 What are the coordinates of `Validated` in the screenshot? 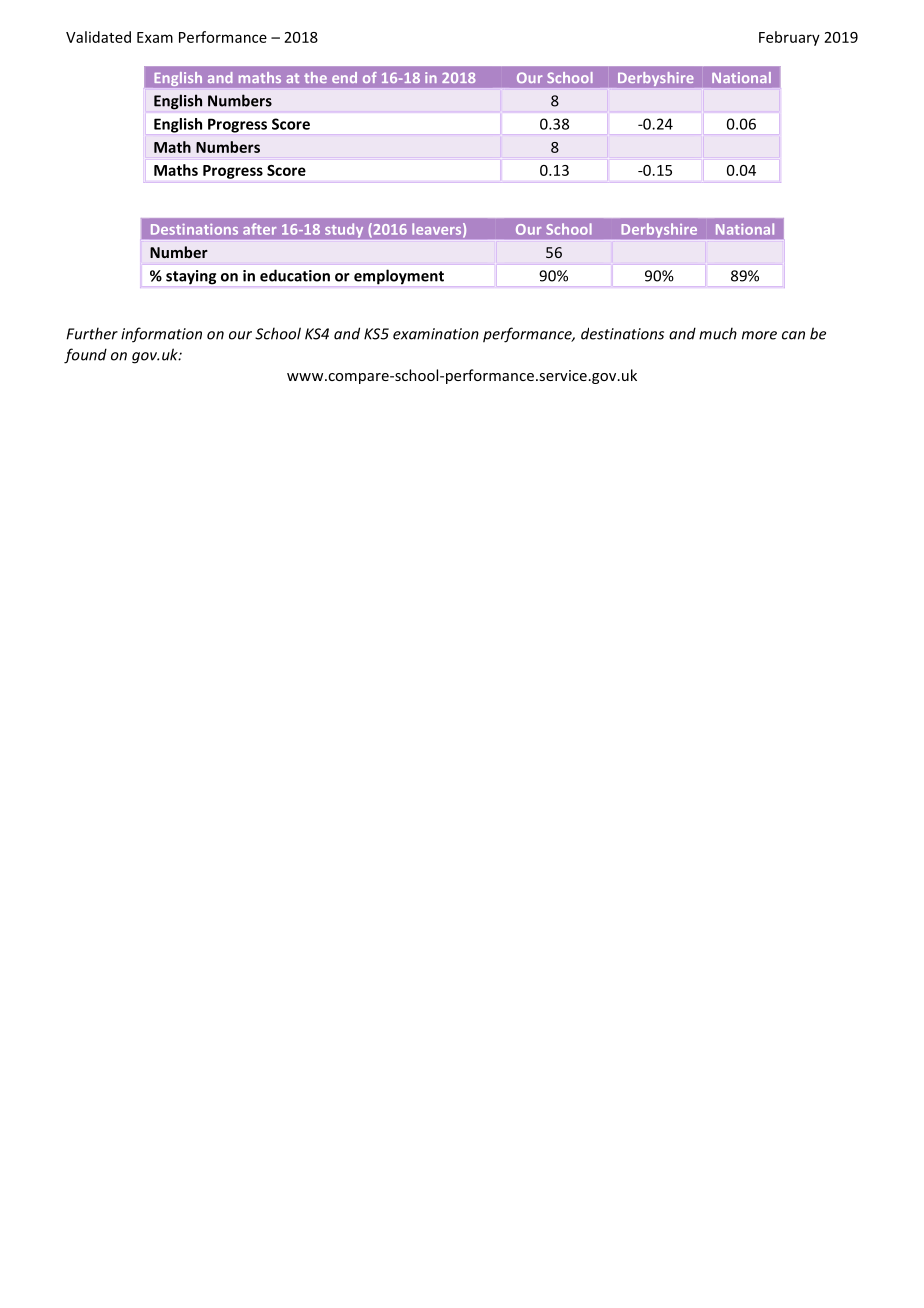 It's located at (98, 37).
